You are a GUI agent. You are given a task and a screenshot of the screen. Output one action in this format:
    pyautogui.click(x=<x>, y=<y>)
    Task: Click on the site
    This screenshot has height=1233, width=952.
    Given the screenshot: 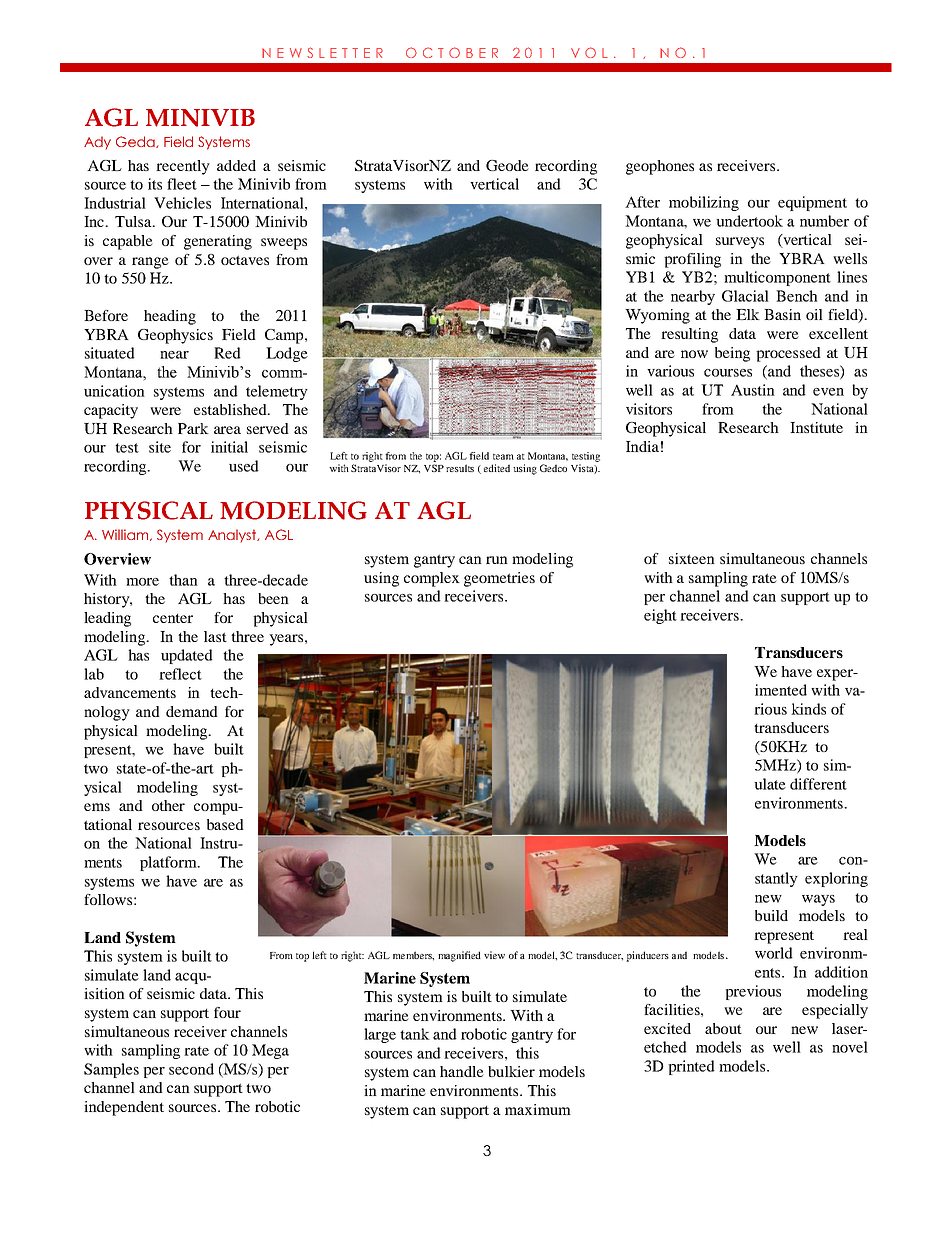 What is the action you would take?
    pyautogui.click(x=160, y=447)
